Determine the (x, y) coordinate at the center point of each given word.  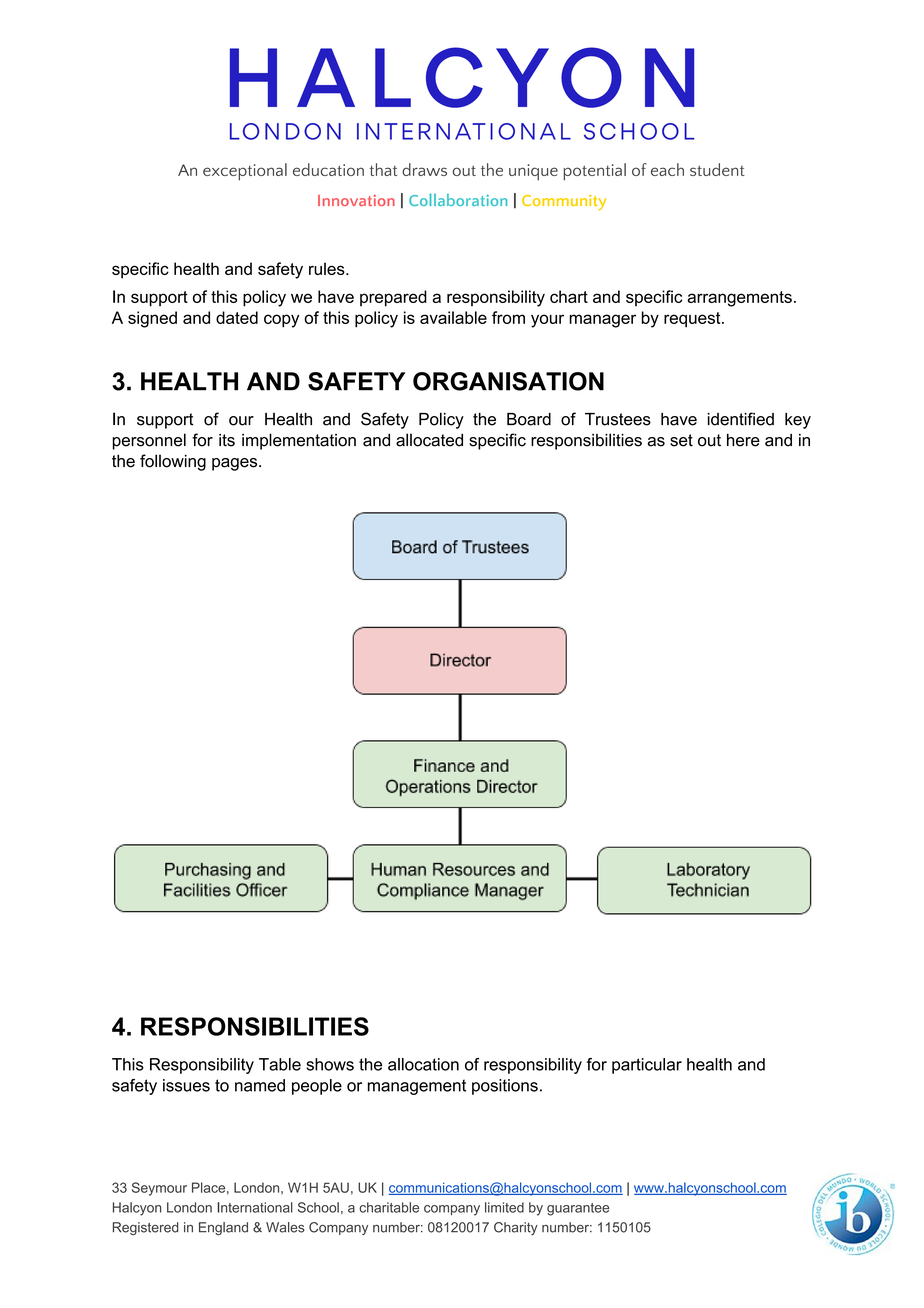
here (743, 440)
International (255, 1207)
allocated (429, 440)
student (717, 169)
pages (236, 464)
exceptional (245, 172)
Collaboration (458, 199)
